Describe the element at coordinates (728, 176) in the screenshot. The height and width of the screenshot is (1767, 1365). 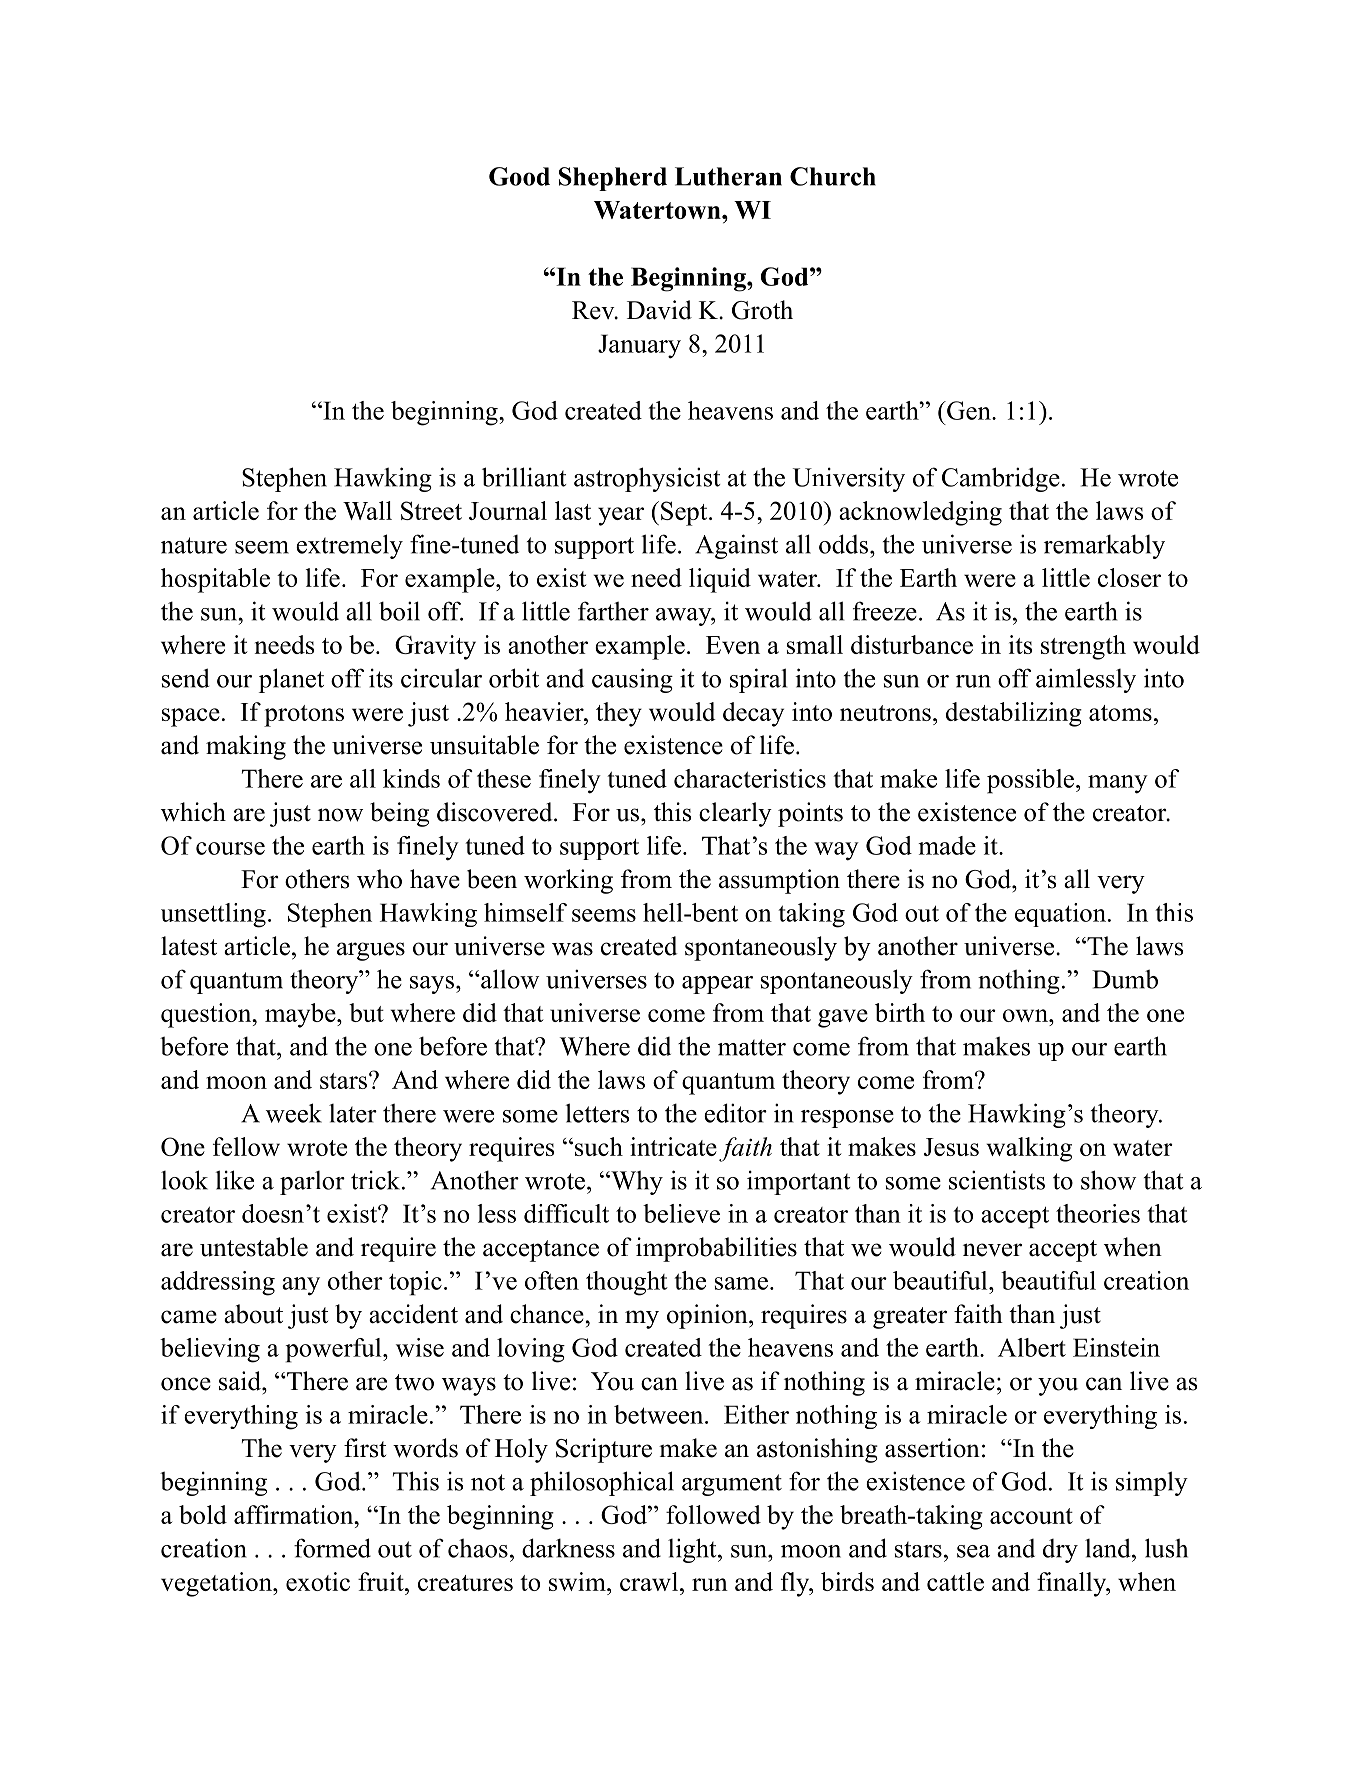
I see `Lutheran` at that location.
